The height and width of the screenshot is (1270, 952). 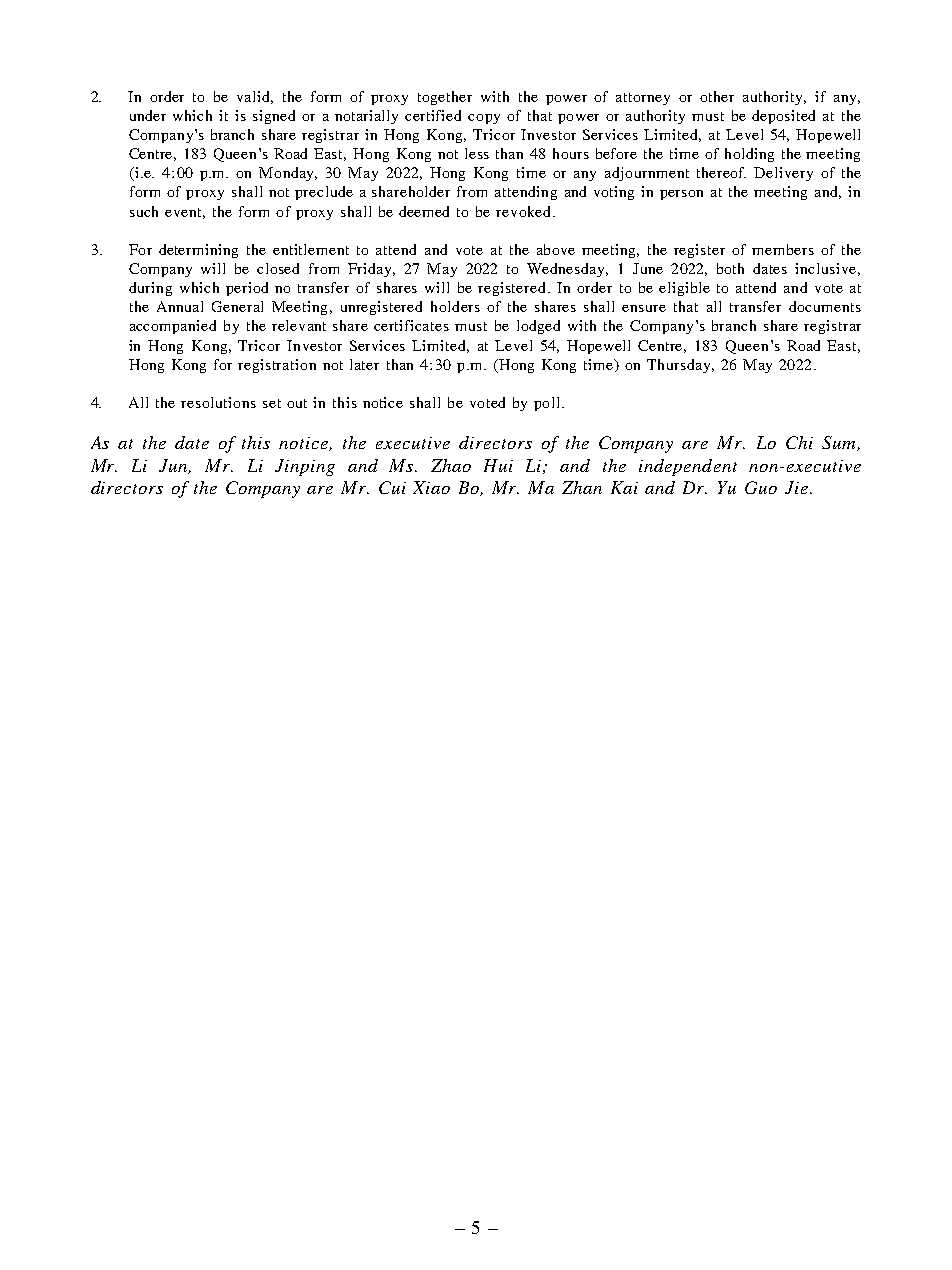 I want to click on Jinping, so click(x=305, y=467).
